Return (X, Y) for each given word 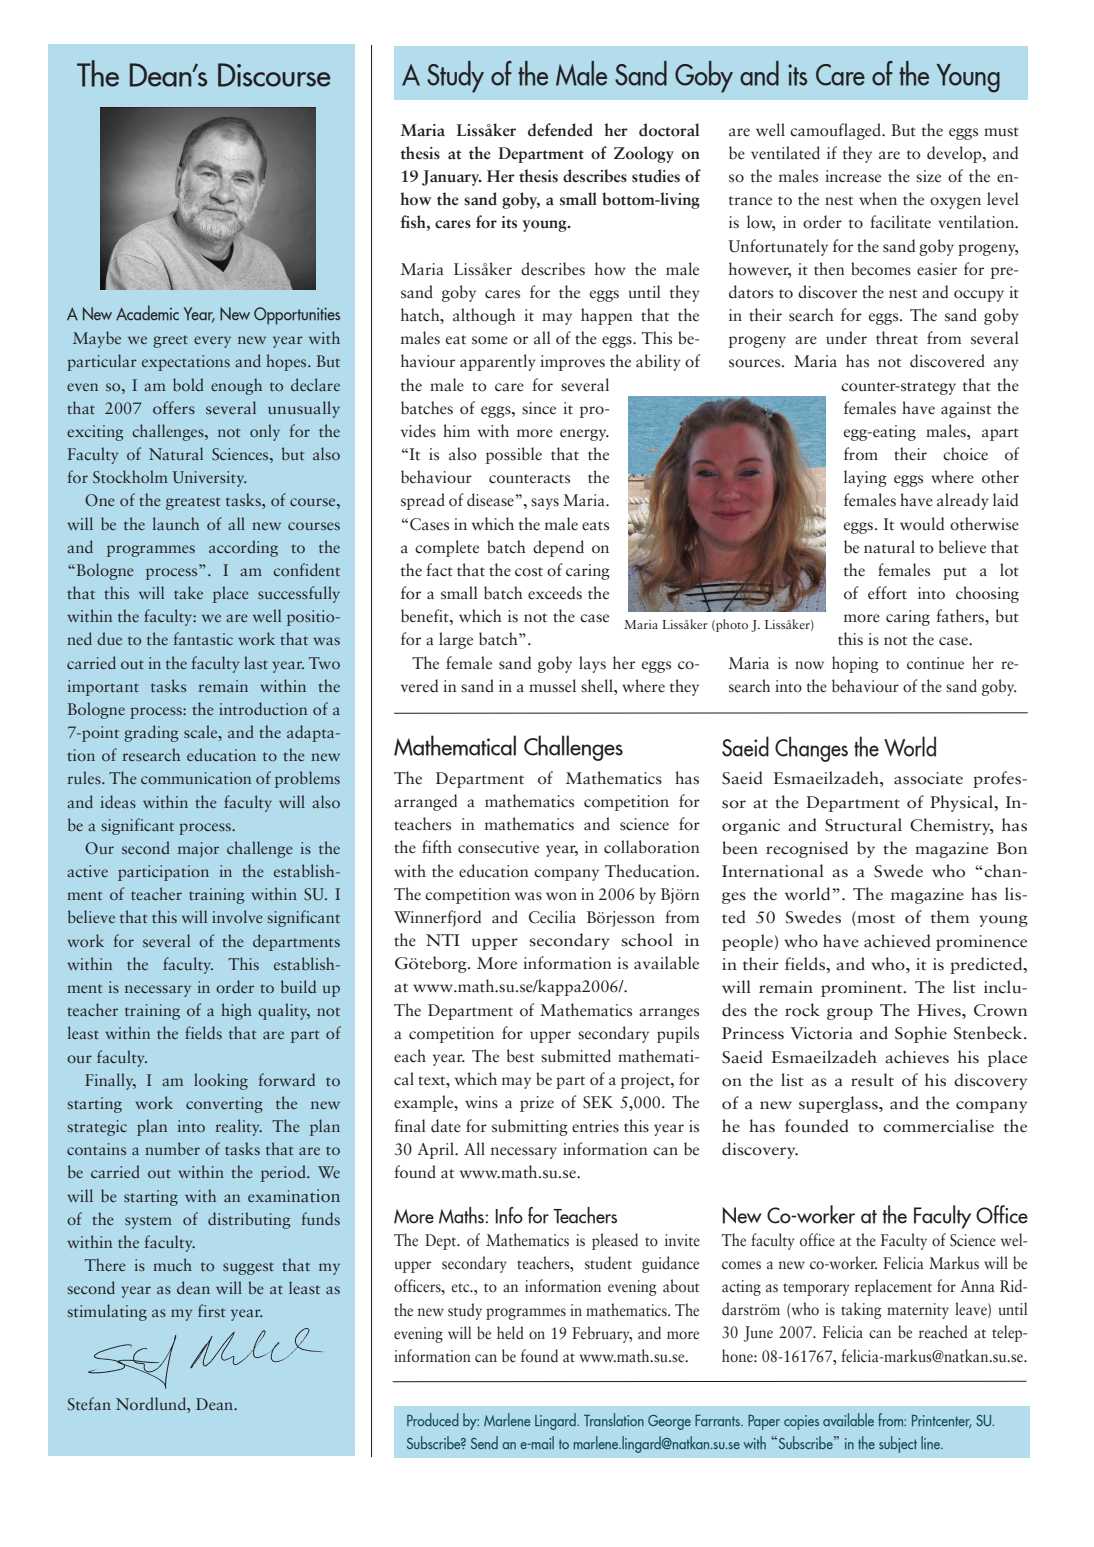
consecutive (498, 847)
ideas (118, 801)
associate (928, 778)
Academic (147, 312)
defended (560, 130)
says (545, 504)
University (210, 479)
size (928, 176)
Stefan (89, 1403)
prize (537, 1104)
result (872, 1080)
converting (224, 1105)
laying (865, 478)
